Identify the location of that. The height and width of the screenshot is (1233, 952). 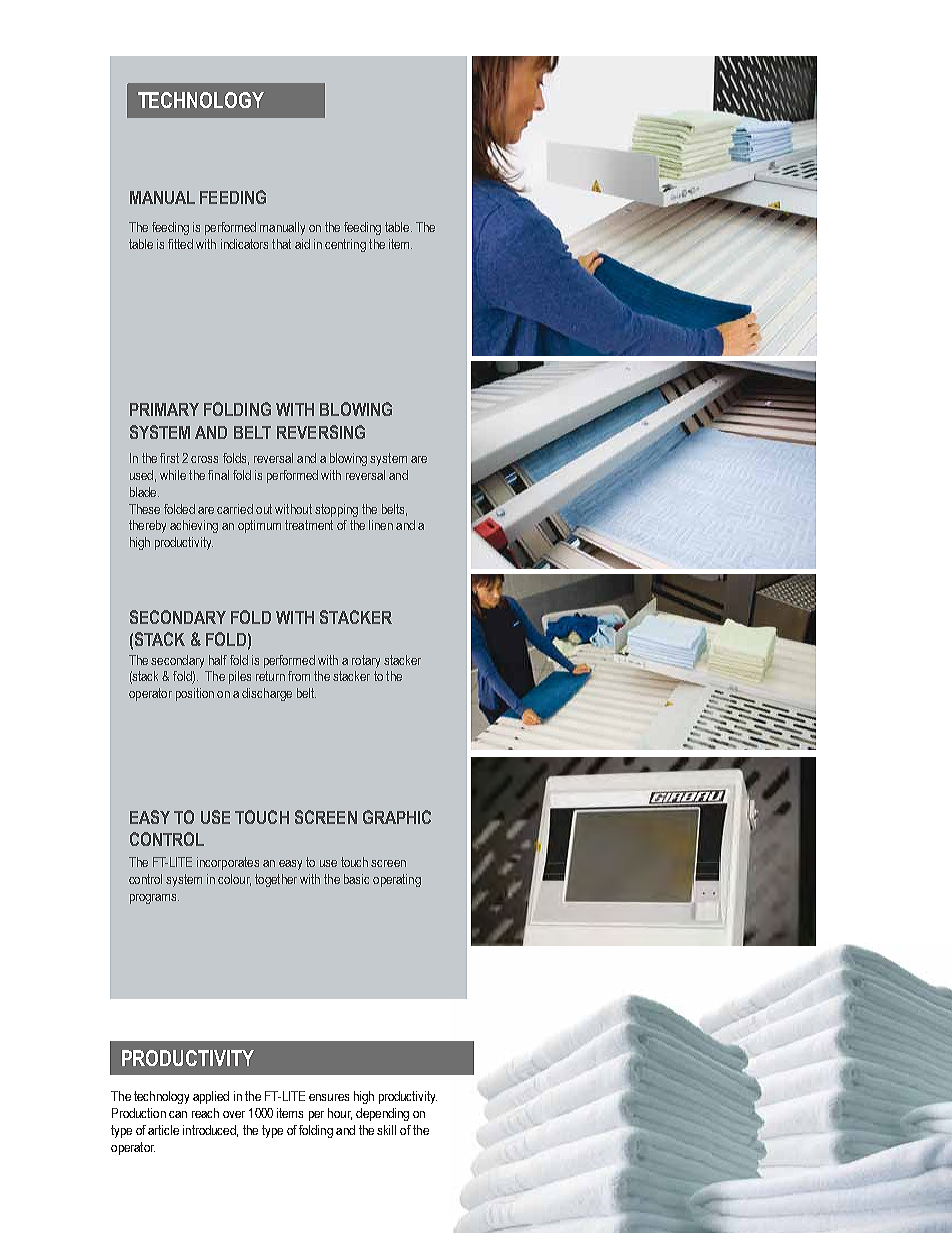
(281, 244).
